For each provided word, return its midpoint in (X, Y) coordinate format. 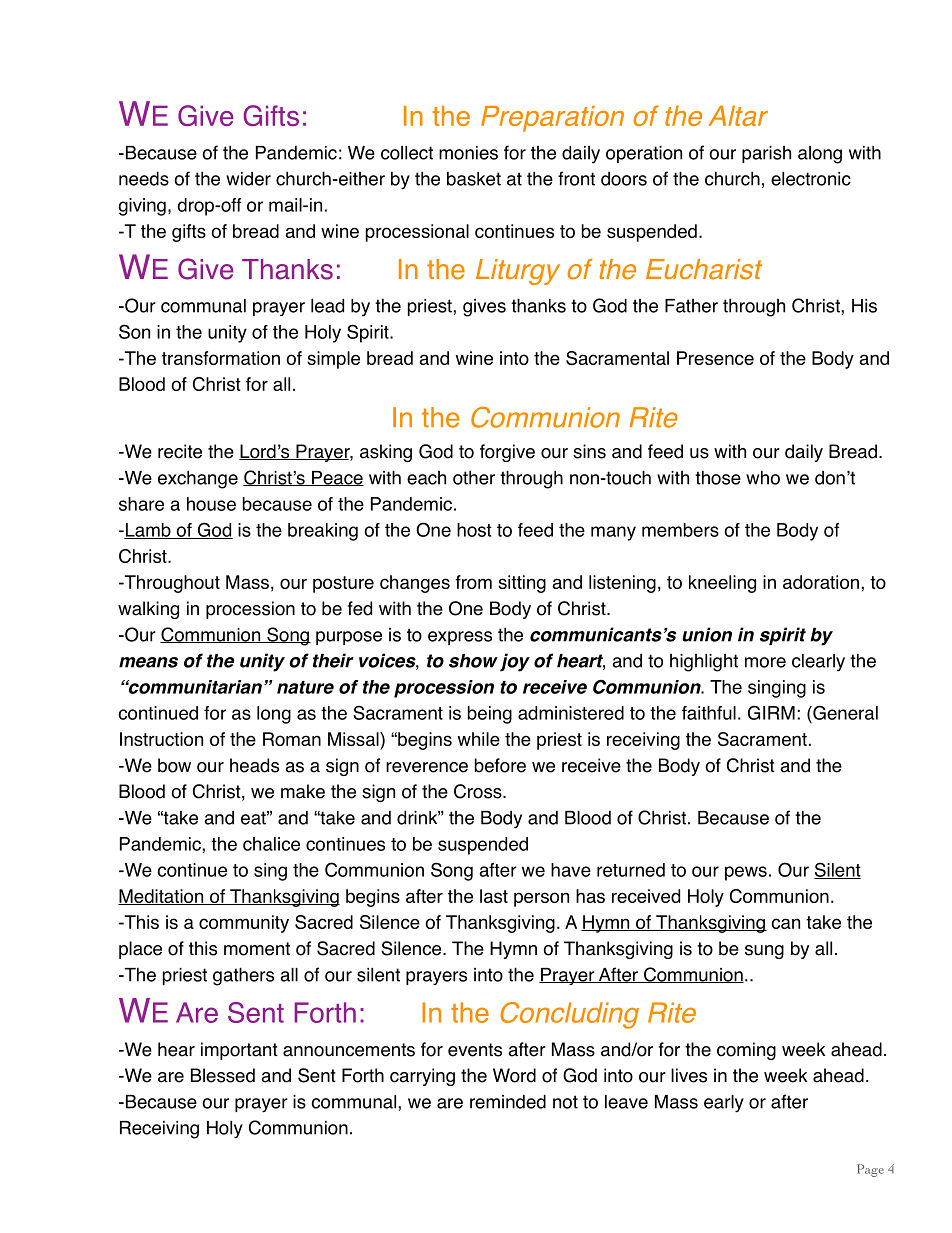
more (765, 662)
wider (248, 179)
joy (515, 662)
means (148, 662)
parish (766, 154)
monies (468, 153)
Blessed (223, 1075)
